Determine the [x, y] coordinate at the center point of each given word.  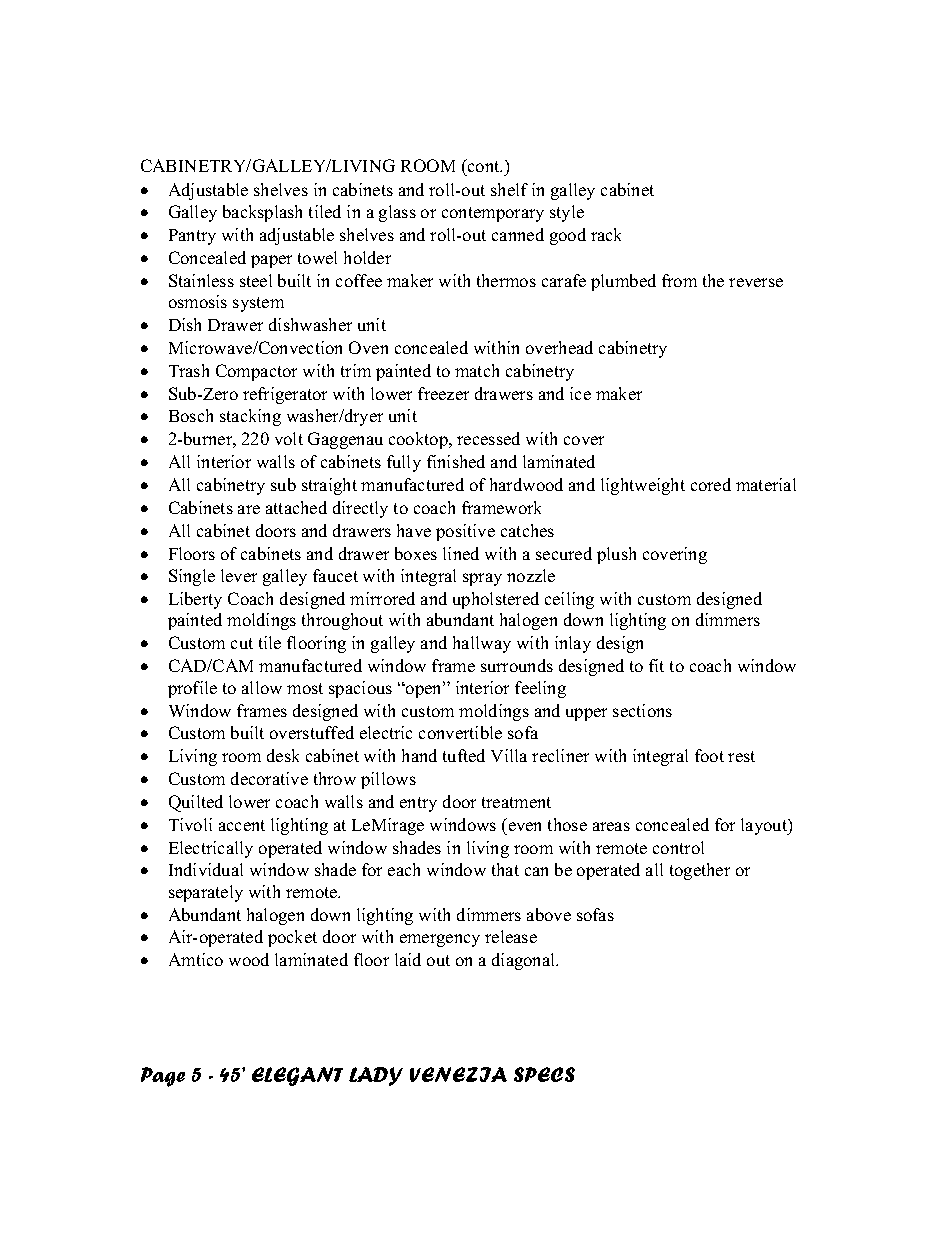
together [700, 871]
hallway [482, 644]
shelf [509, 189]
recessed [488, 438]
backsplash [262, 213]
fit [656, 665]
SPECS [544, 1074]
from [679, 280]
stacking [250, 417]
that [505, 869]
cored [711, 484]
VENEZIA [458, 1074]
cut [242, 643]
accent [242, 825]
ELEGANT [297, 1076]
